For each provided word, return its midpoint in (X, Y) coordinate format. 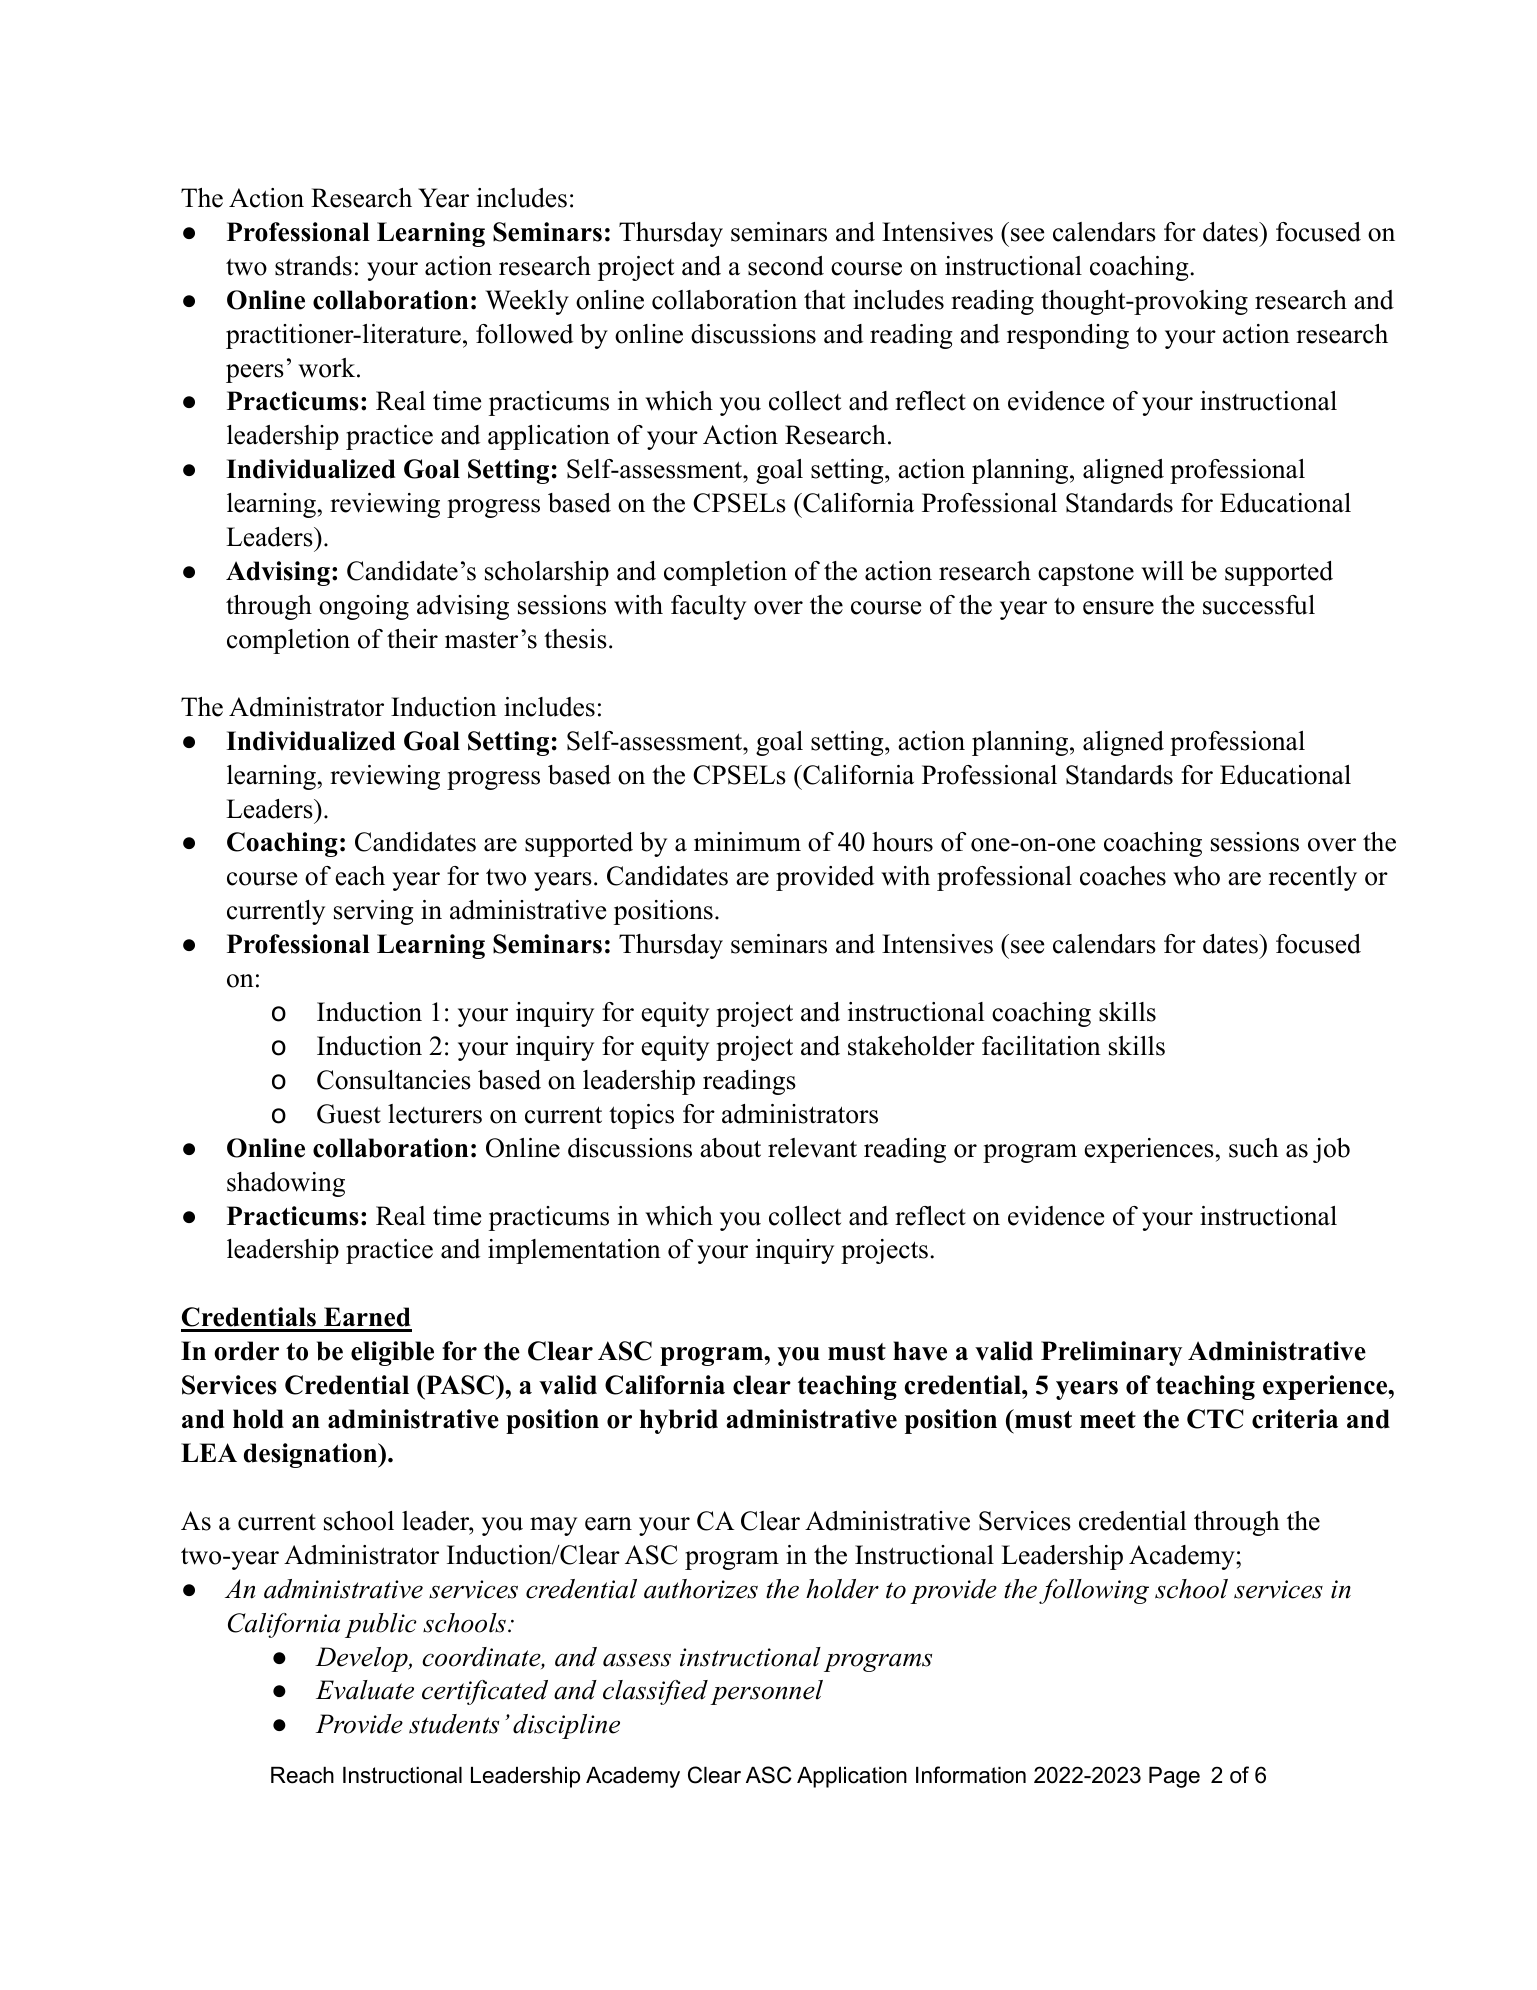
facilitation (1041, 1046)
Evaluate (365, 1690)
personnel (766, 1692)
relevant (812, 1148)
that (824, 300)
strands (313, 266)
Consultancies (394, 1080)
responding (1068, 336)
